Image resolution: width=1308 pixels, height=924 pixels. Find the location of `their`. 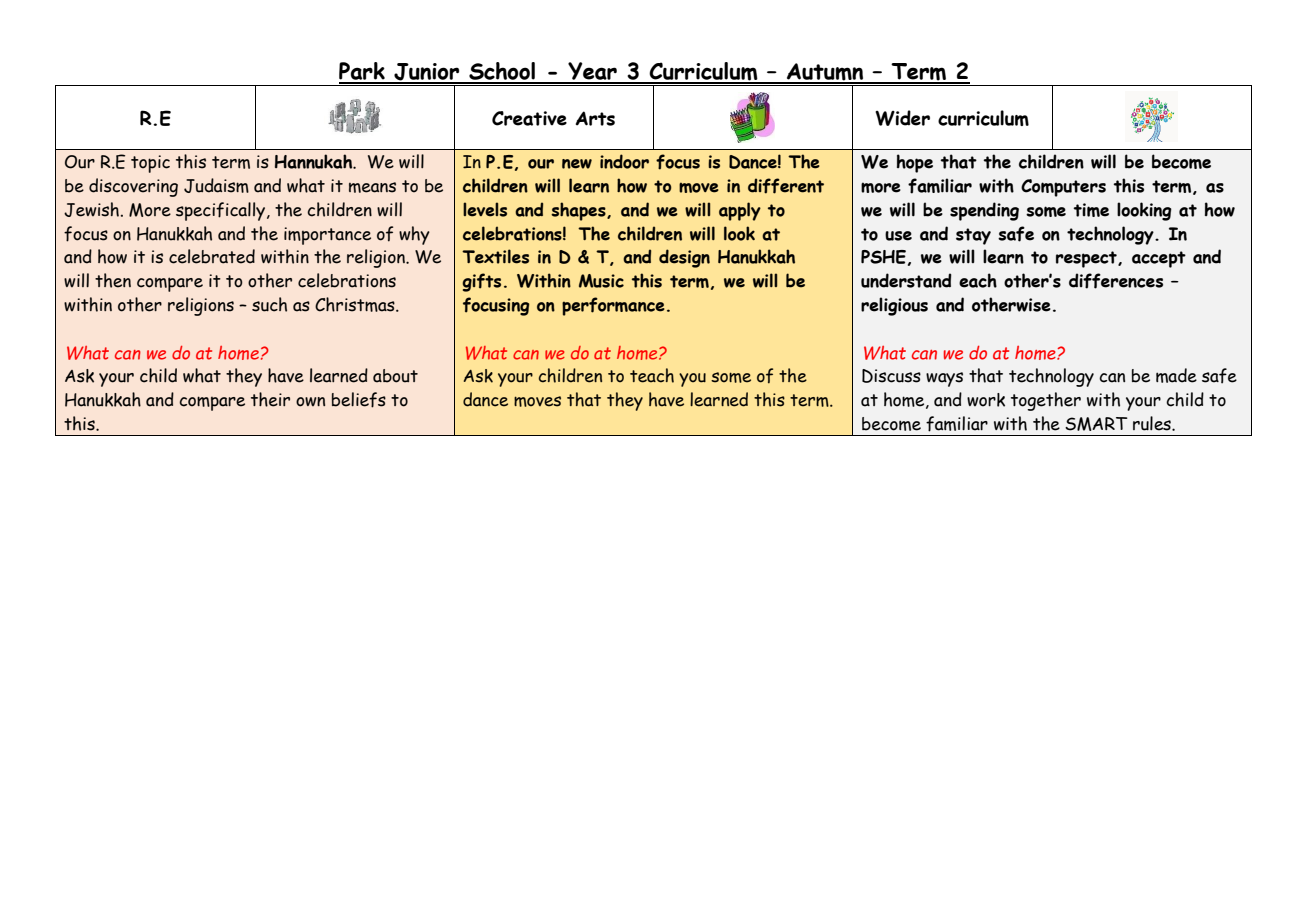

their is located at coordinates (270, 399).
